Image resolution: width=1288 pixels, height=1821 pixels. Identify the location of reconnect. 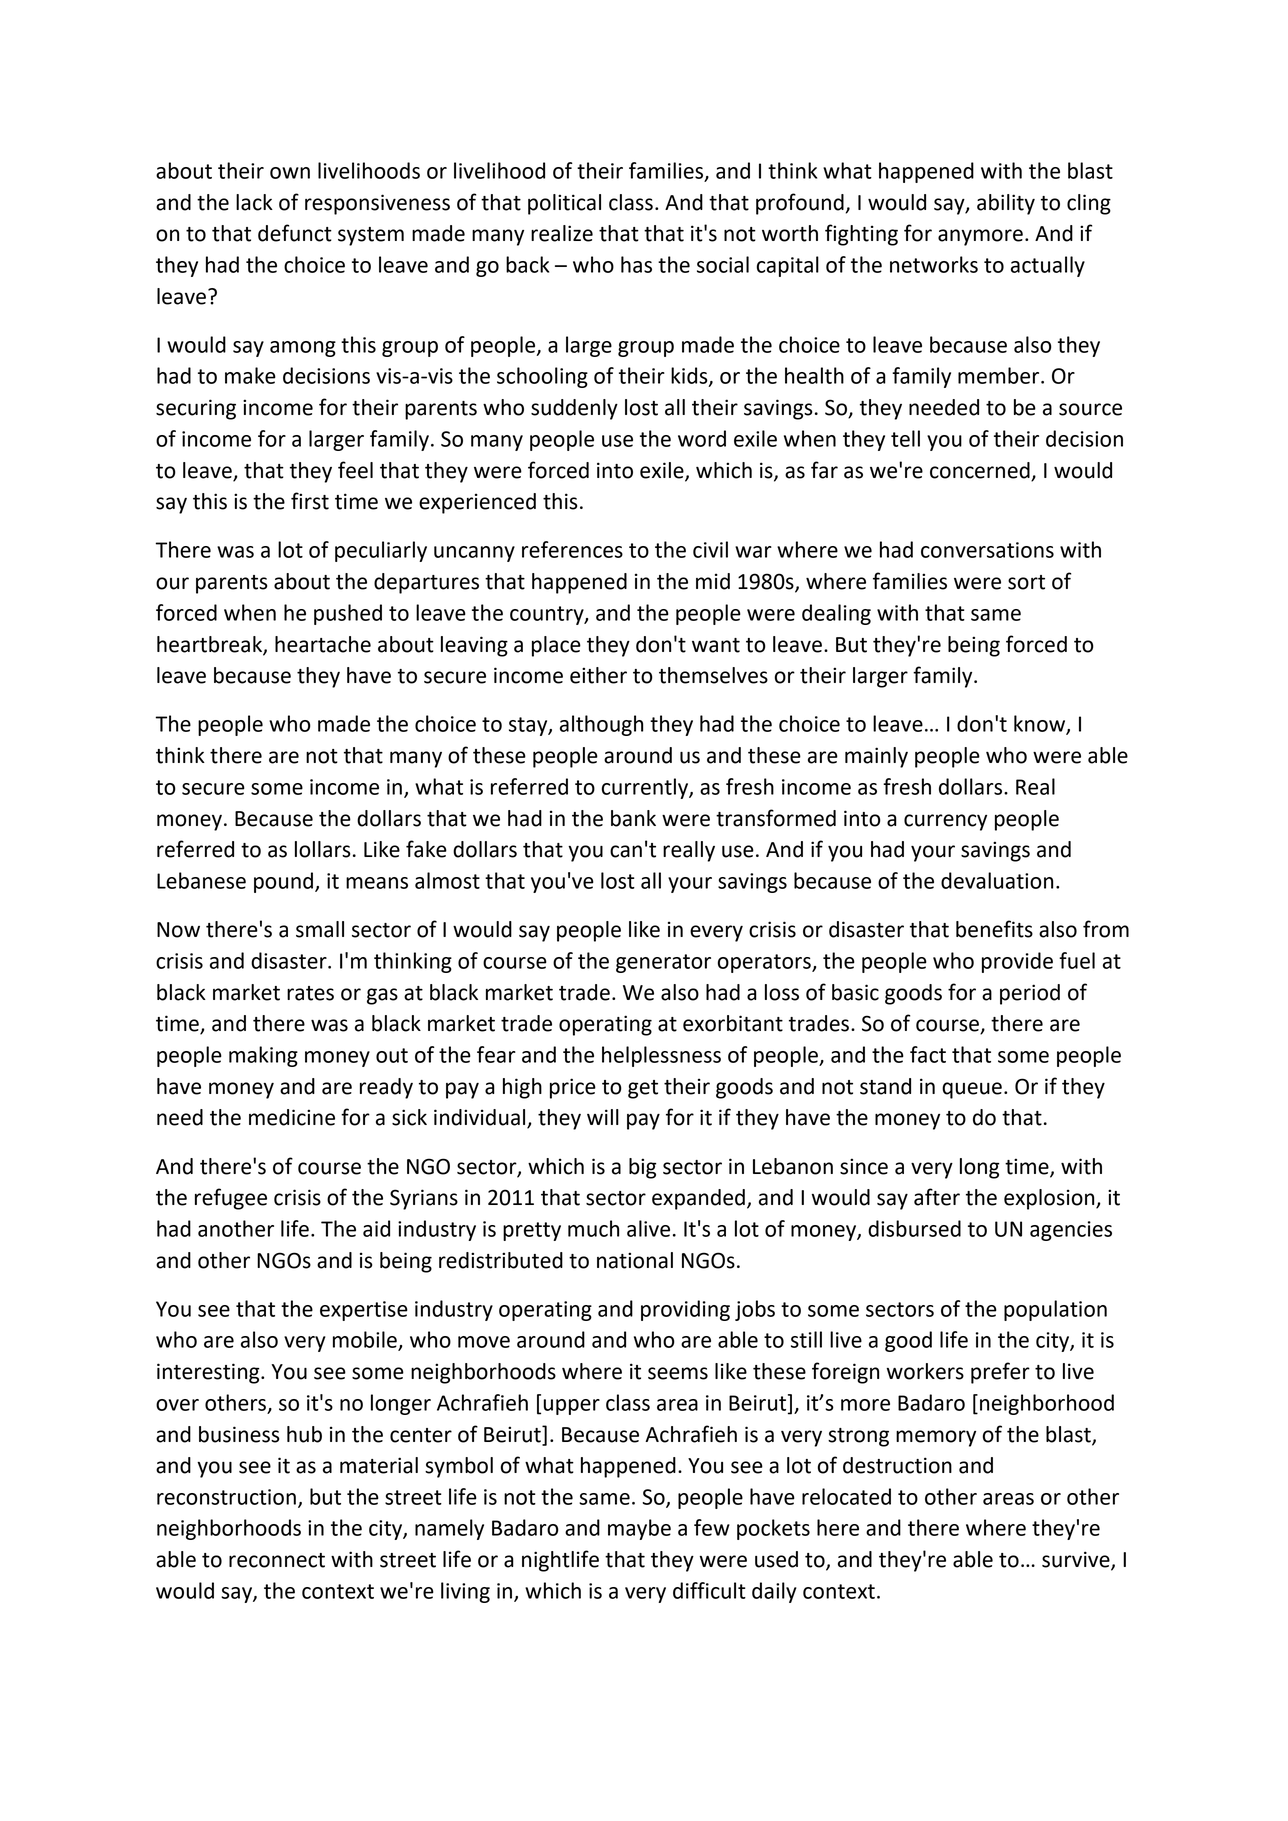
(277, 1560).
